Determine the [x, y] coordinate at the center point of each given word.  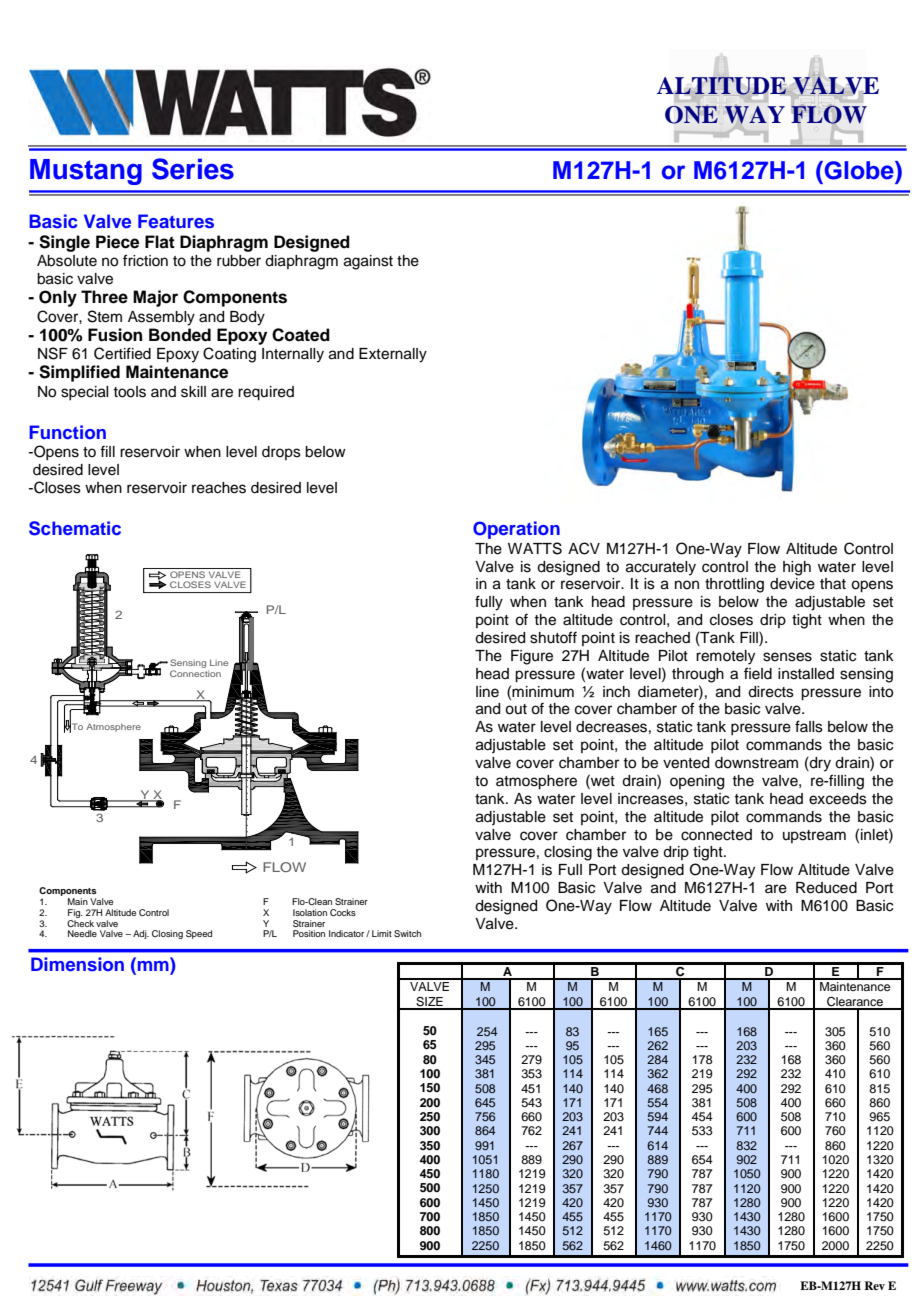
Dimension [77, 964]
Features [176, 221]
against [368, 262]
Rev [874, 1285]
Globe [860, 170]
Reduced [826, 888]
